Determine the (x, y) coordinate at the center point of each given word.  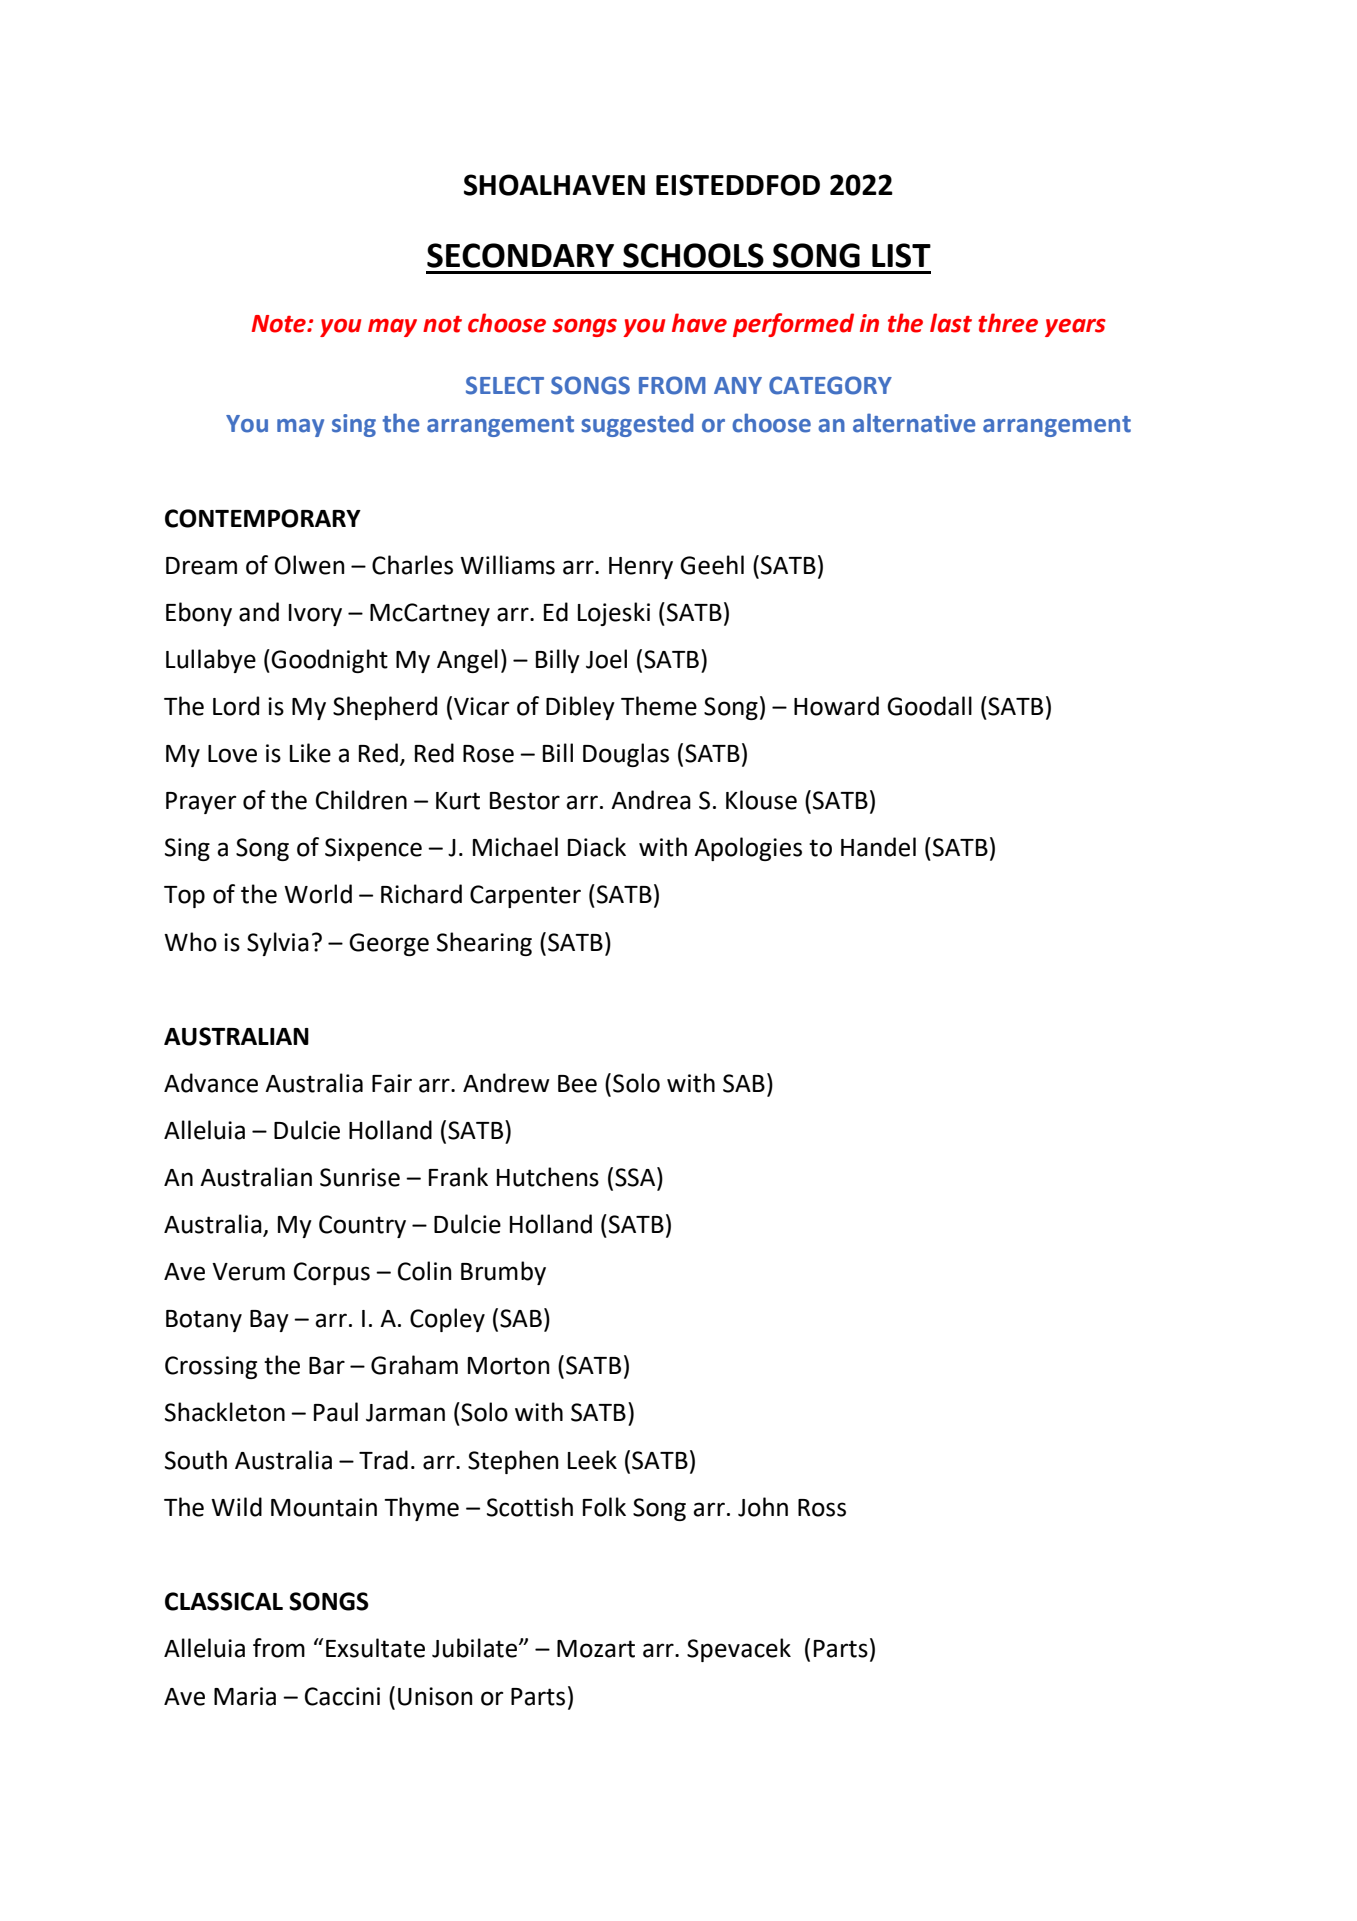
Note (280, 324)
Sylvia (278, 944)
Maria (245, 1696)
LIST (901, 255)
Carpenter (525, 896)
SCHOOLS (693, 255)
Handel (878, 847)
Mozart (596, 1649)
